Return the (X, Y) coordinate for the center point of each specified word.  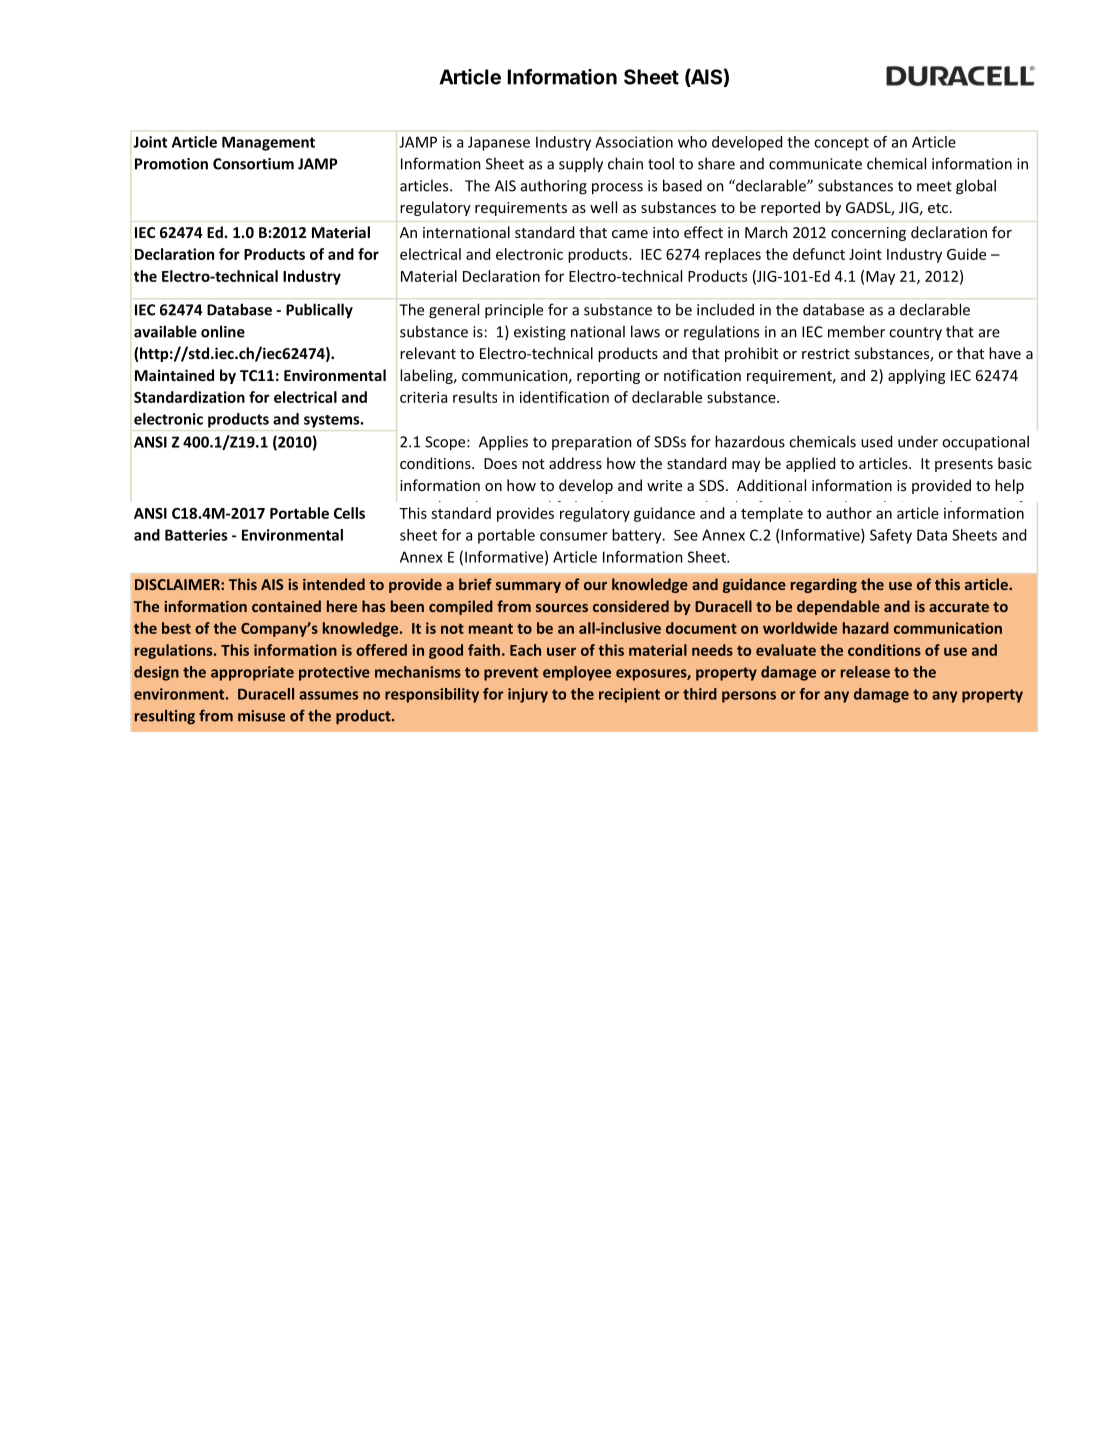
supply (581, 165)
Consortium (253, 164)
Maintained (174, 375)
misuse (261, 716)
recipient (629, 695)
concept (841, 144)
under (918, 442)
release (865, 672)
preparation (592, 443)
